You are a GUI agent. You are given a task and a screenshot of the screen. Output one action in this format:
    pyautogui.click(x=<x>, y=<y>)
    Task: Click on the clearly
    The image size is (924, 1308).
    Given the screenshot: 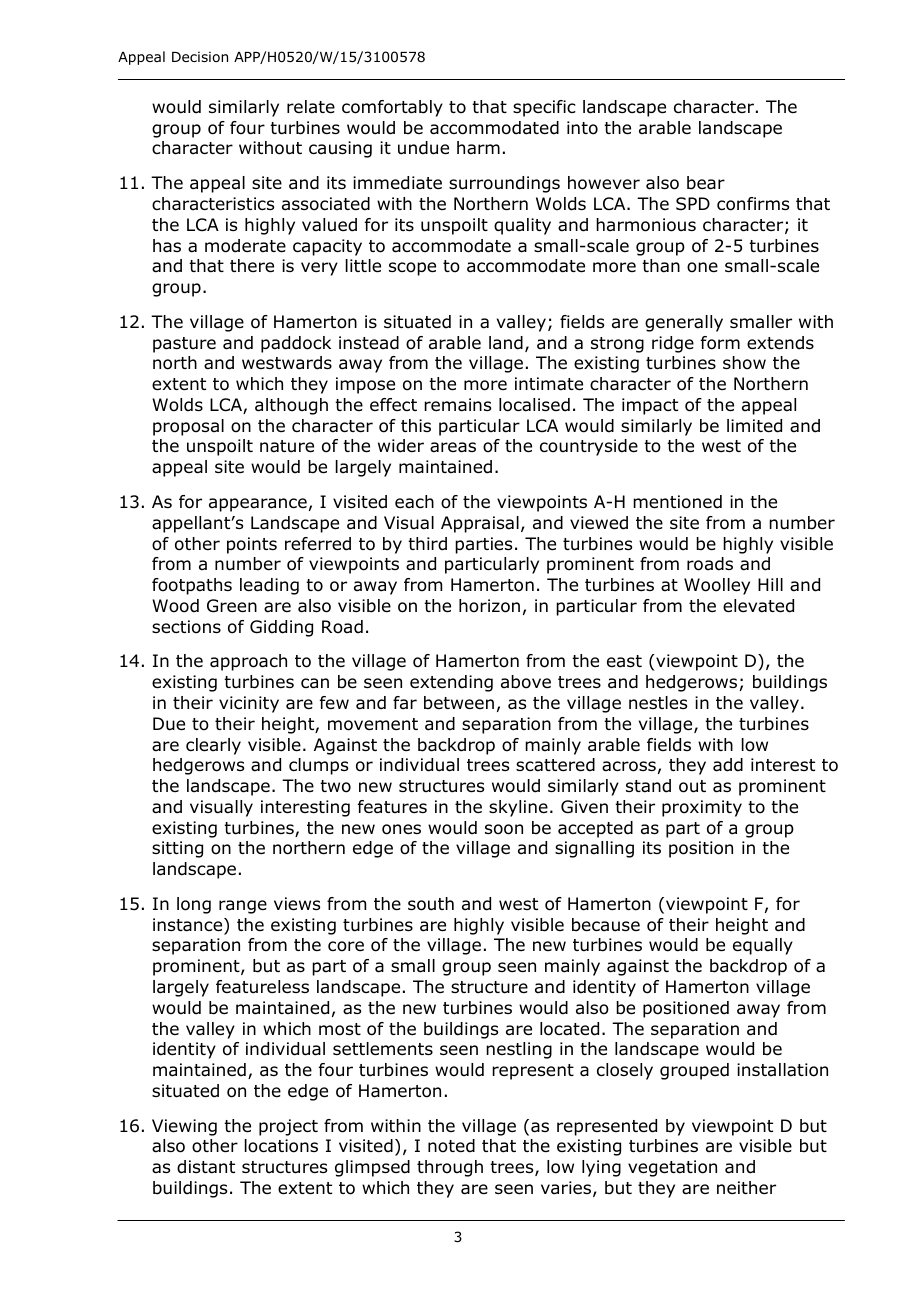 What is the action you would take?
    pyautogui.click(x=213, y=746)
